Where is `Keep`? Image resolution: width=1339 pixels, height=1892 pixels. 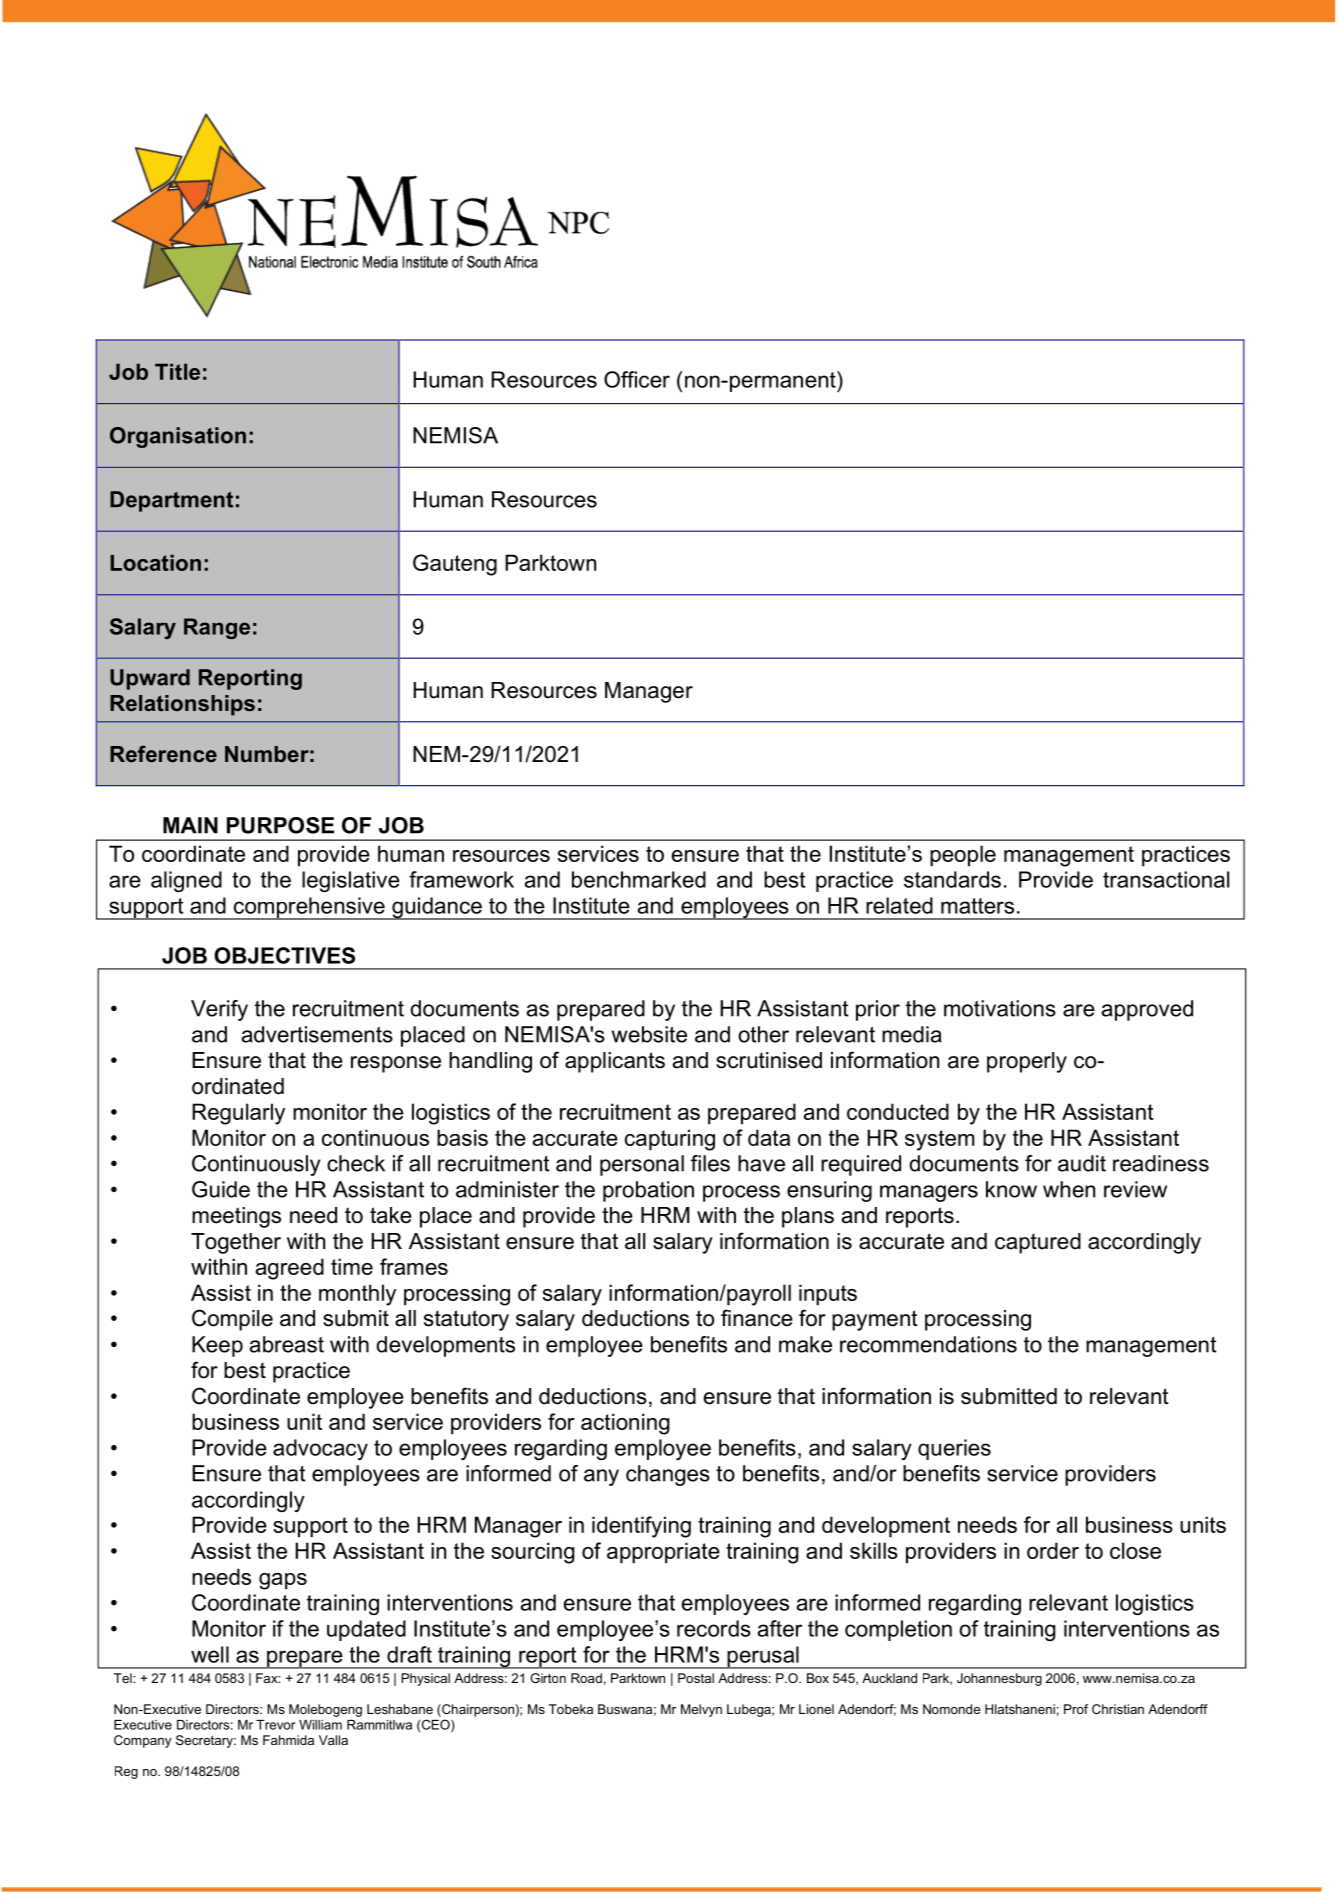
Keep is located at coordinates (217, 1346).
